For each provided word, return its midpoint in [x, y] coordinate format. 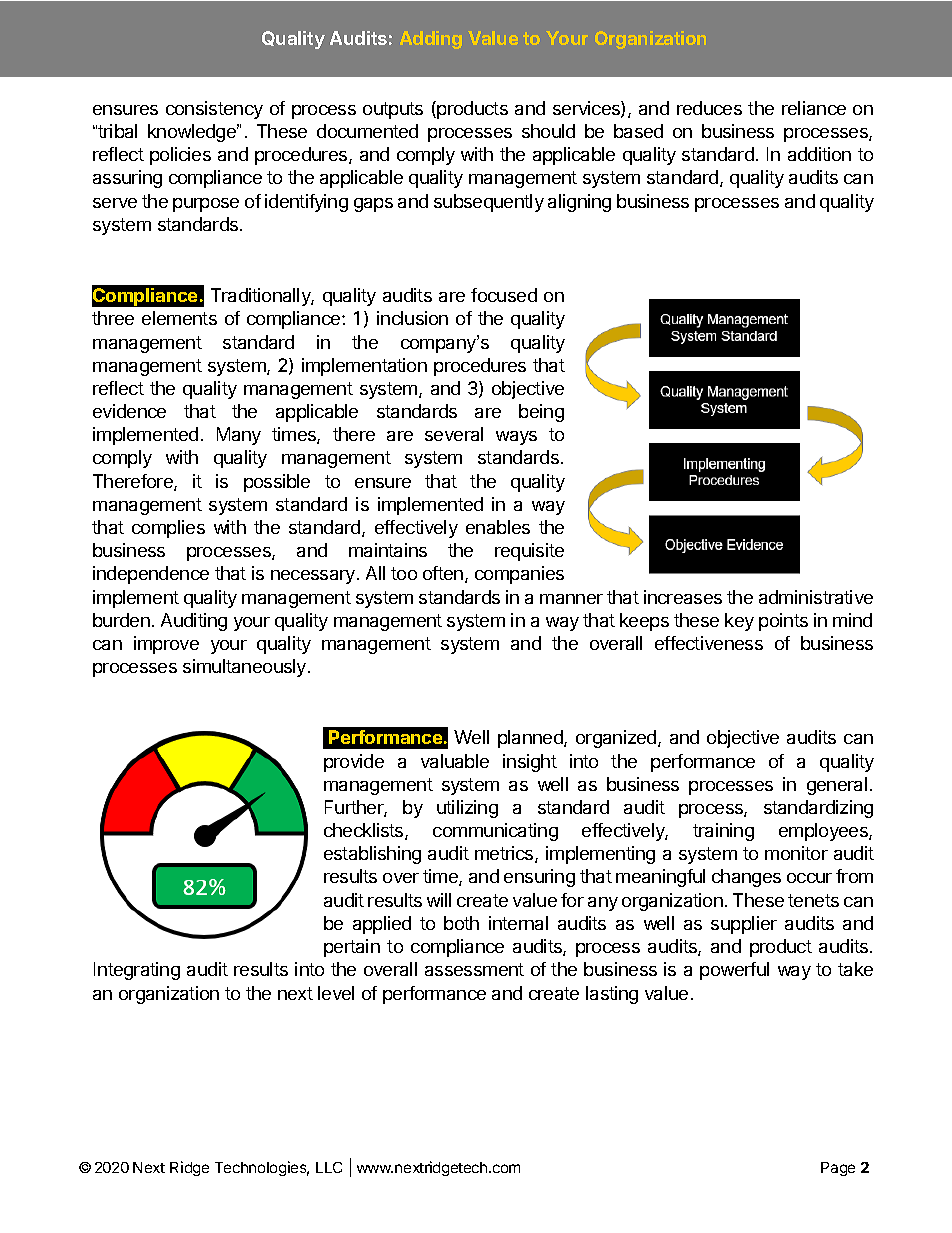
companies [519, 575]
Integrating [137, 971]
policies [180, 156]
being [541, 413]
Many [239, 436]
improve [166, 645]
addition [819, 154]
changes [746, 878]
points [783, 622]
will [439, 900]
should [548, 131]
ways [516, 438]
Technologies [262, 1168]
